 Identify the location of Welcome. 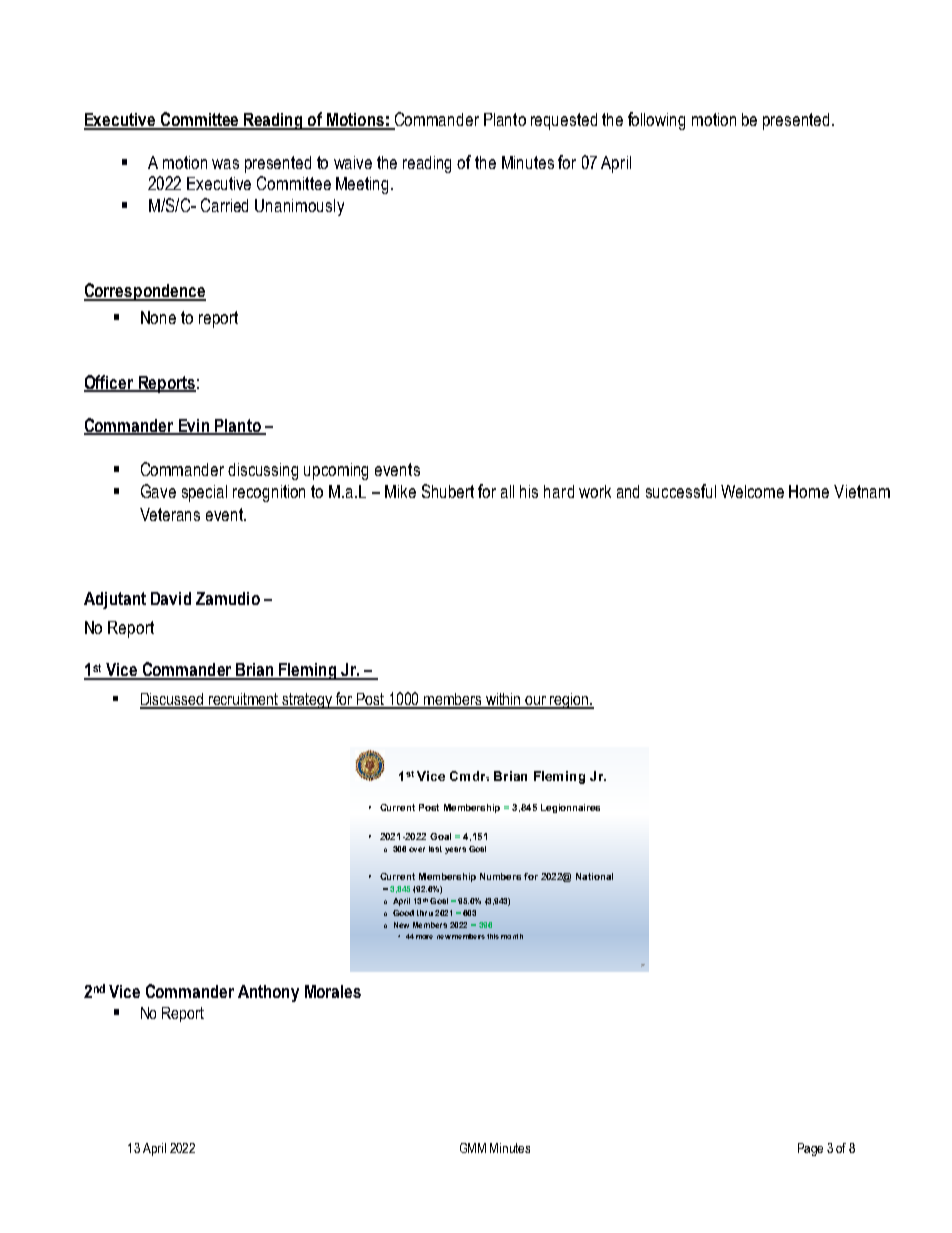
(752, 491).
